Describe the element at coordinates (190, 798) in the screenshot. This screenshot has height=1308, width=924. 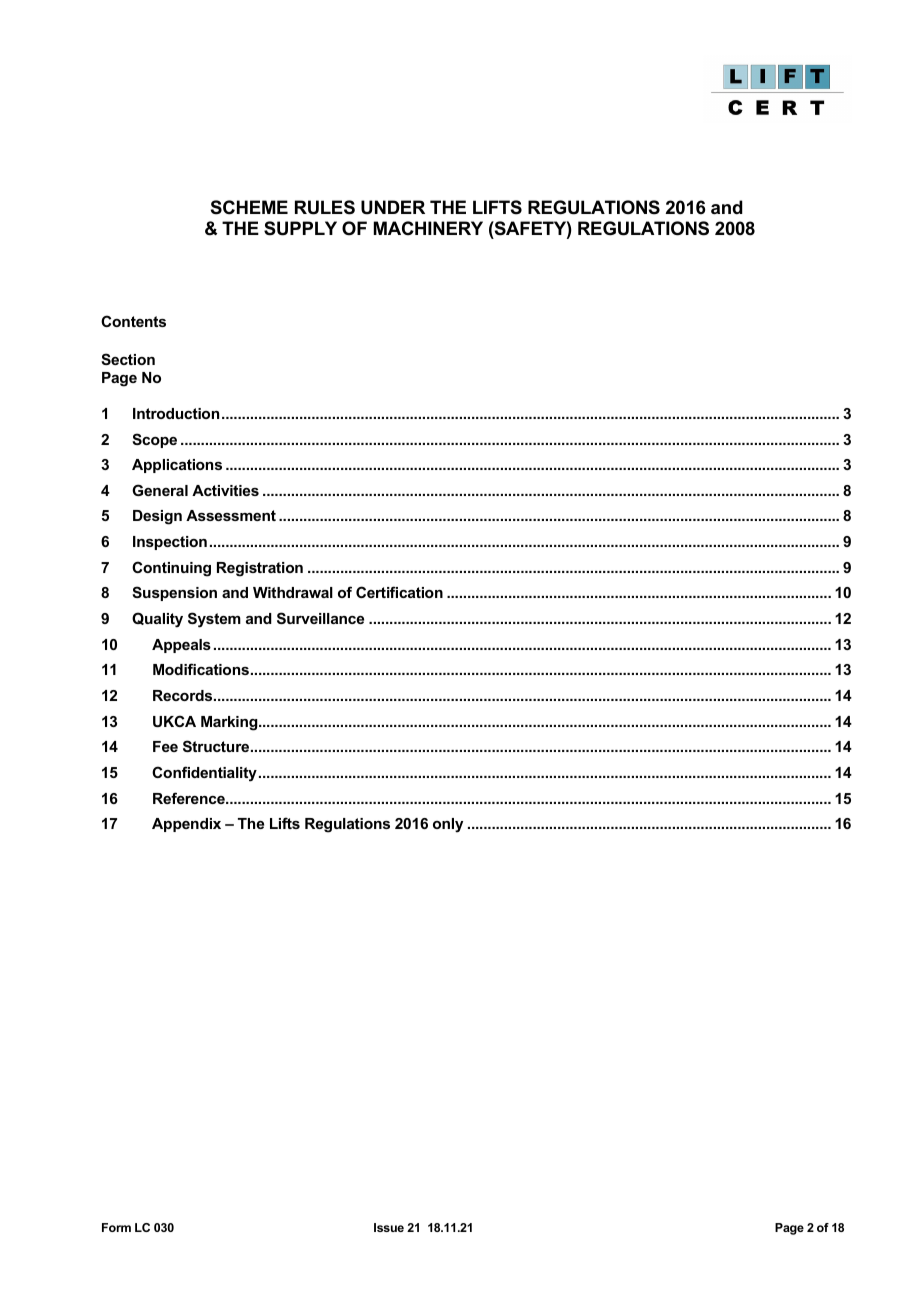
I see `Reference` at that location.
